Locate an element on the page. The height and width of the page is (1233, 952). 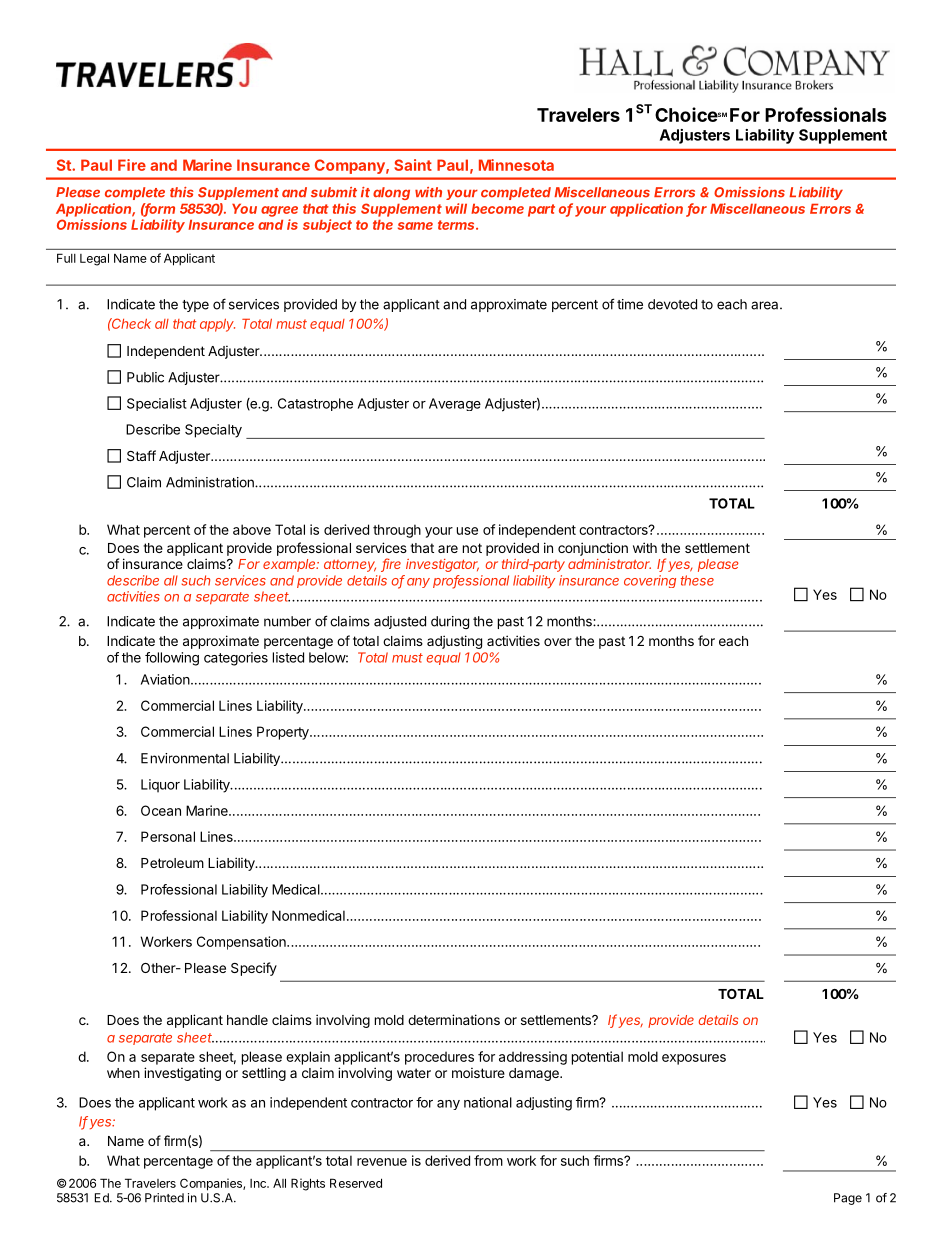
Administration is located at coordinates (211, 482).
